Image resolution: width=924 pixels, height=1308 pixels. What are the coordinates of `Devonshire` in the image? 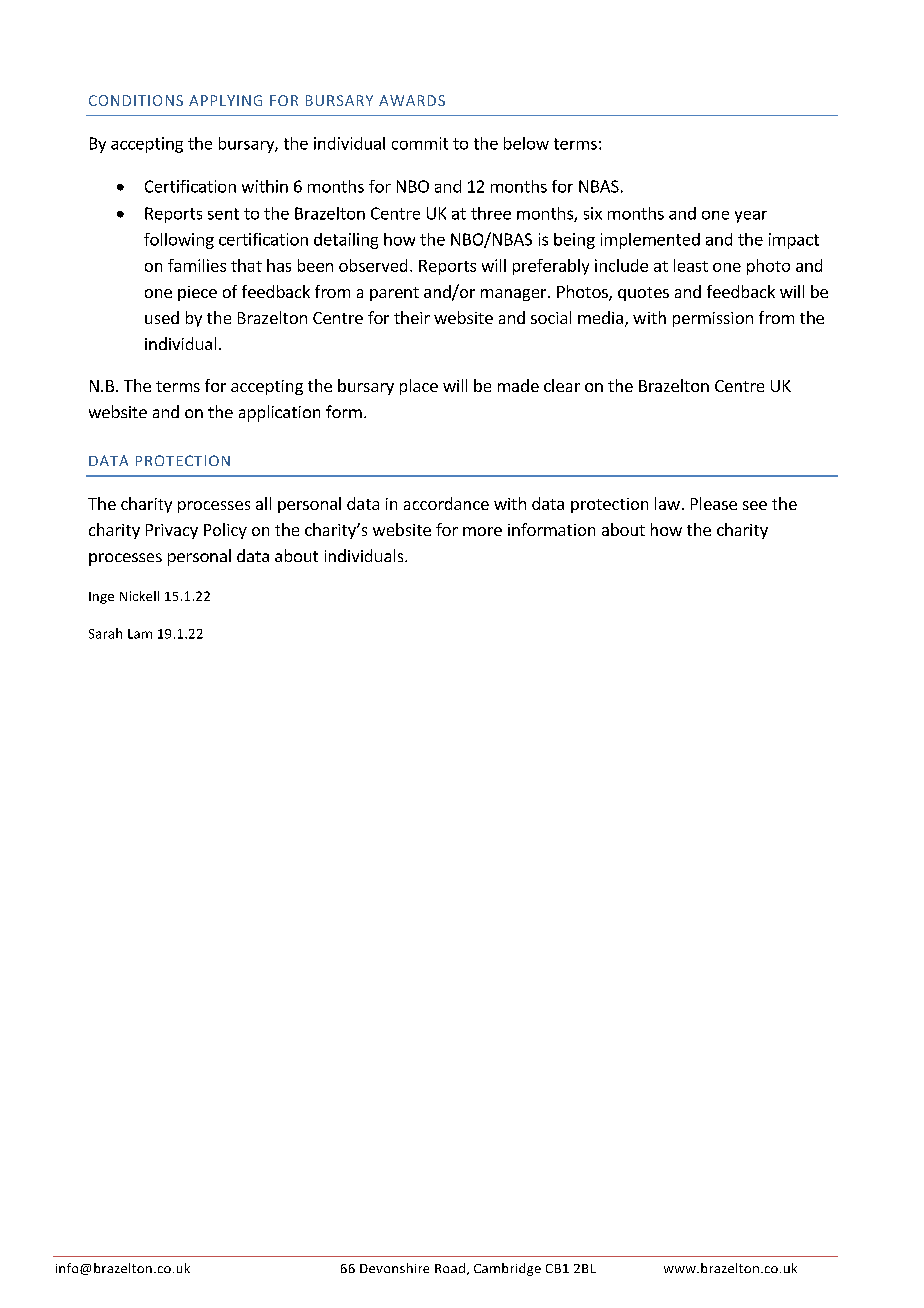 It's located at (394, 1268).
